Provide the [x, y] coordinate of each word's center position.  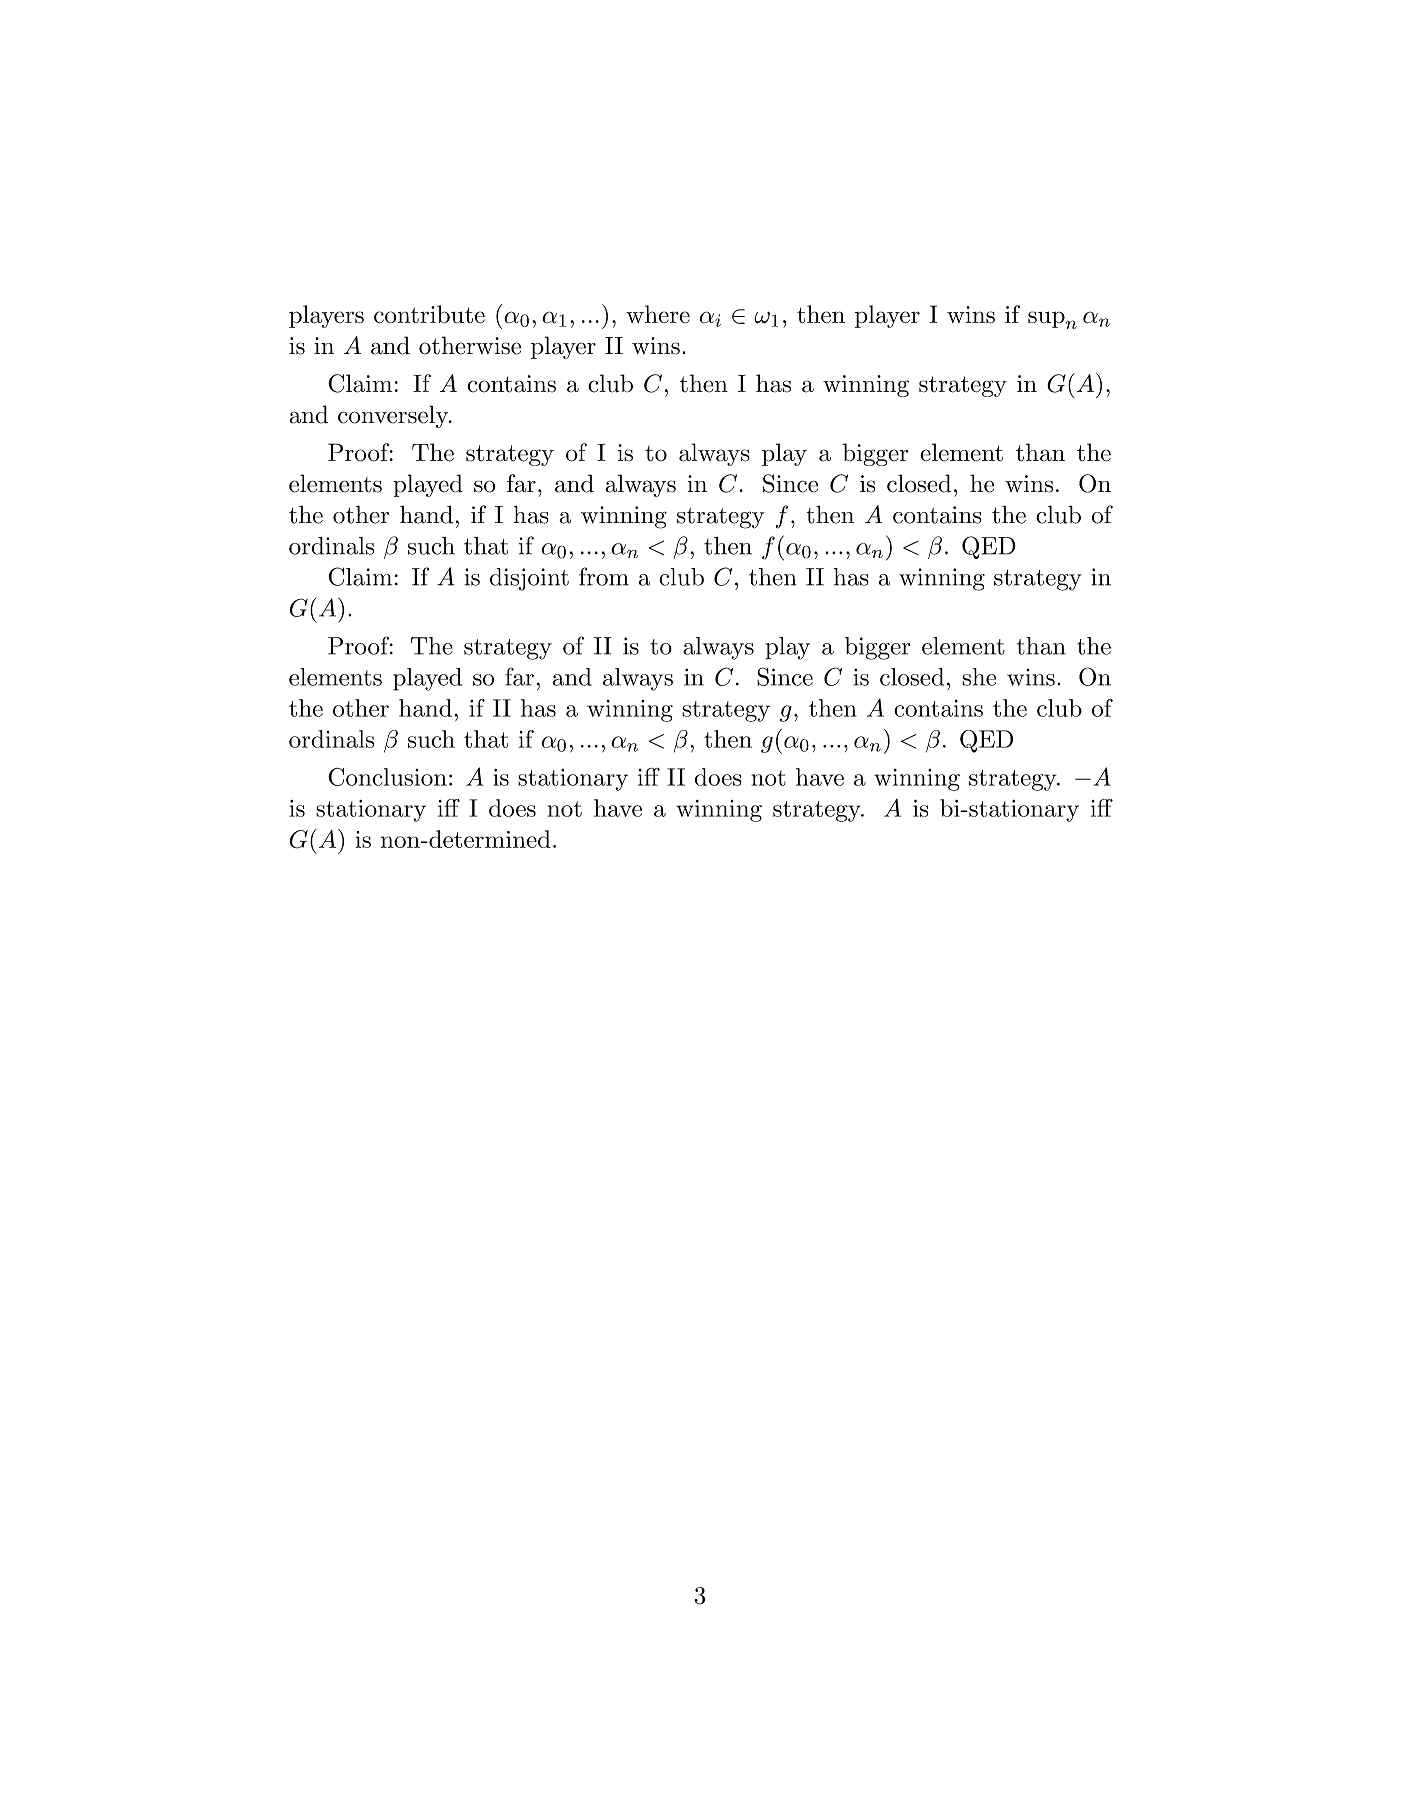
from [604, 576]
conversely [394, 416]
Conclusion [387, 776]
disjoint [529, 579]
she [979, 677]
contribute [429, 314]
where [658, 314]
